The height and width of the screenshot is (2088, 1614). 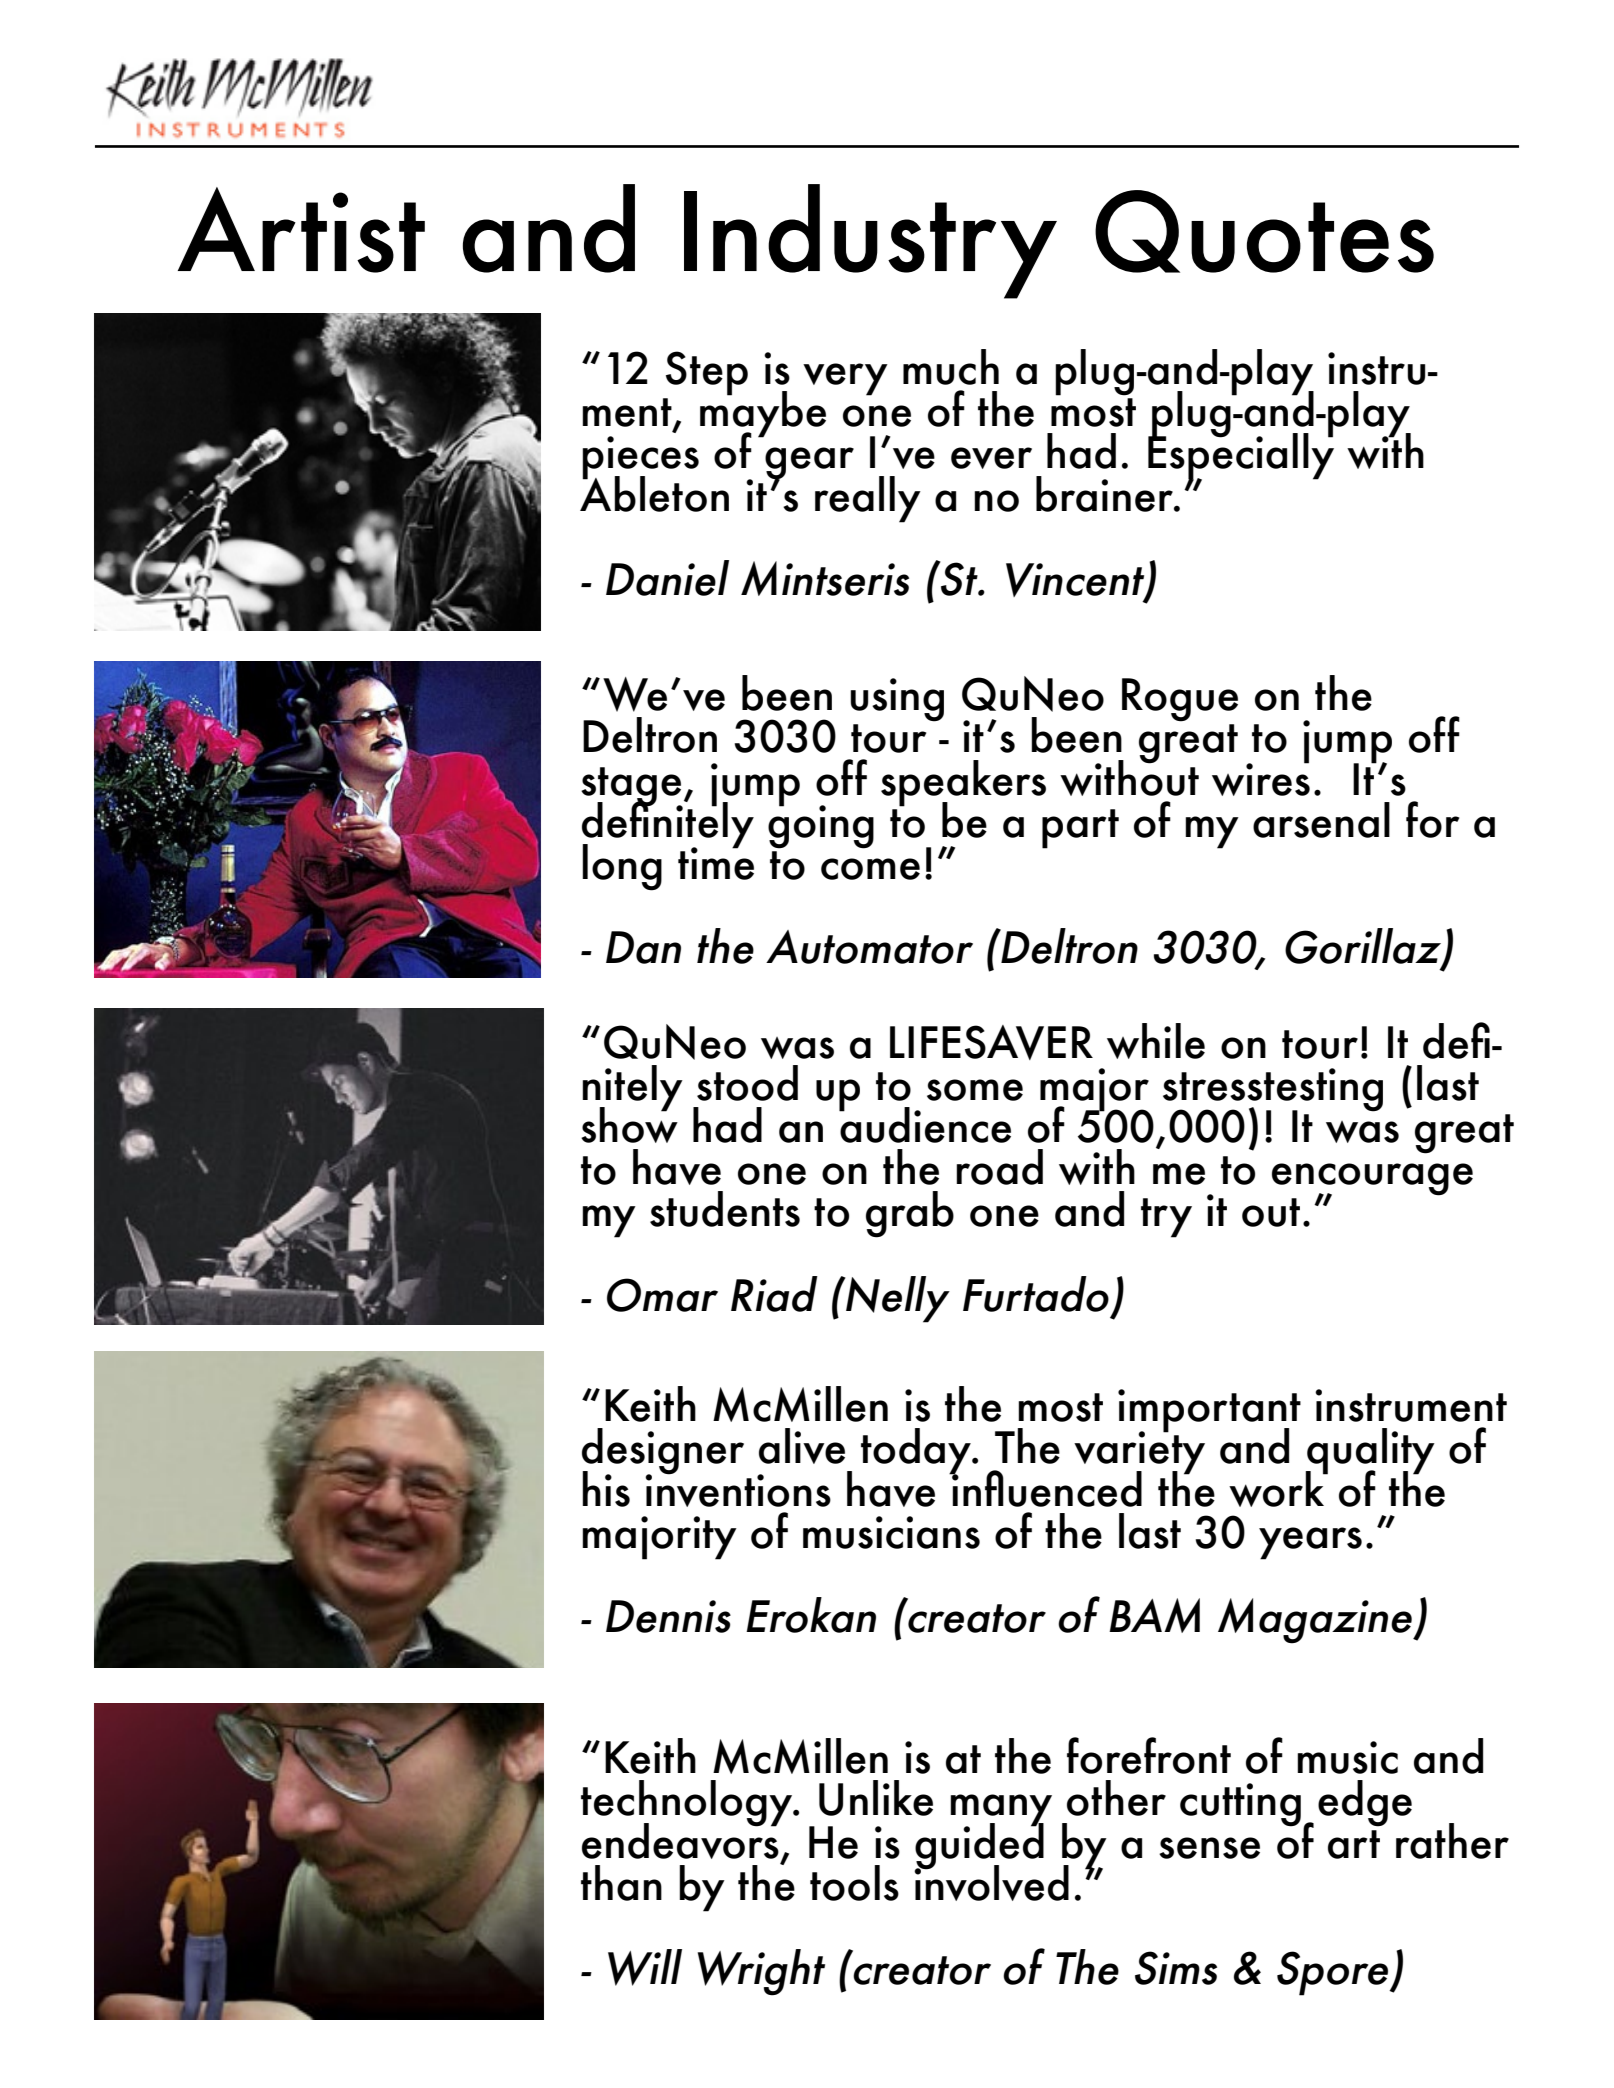 I want to click on Artist, so click(x=301, y=230).
